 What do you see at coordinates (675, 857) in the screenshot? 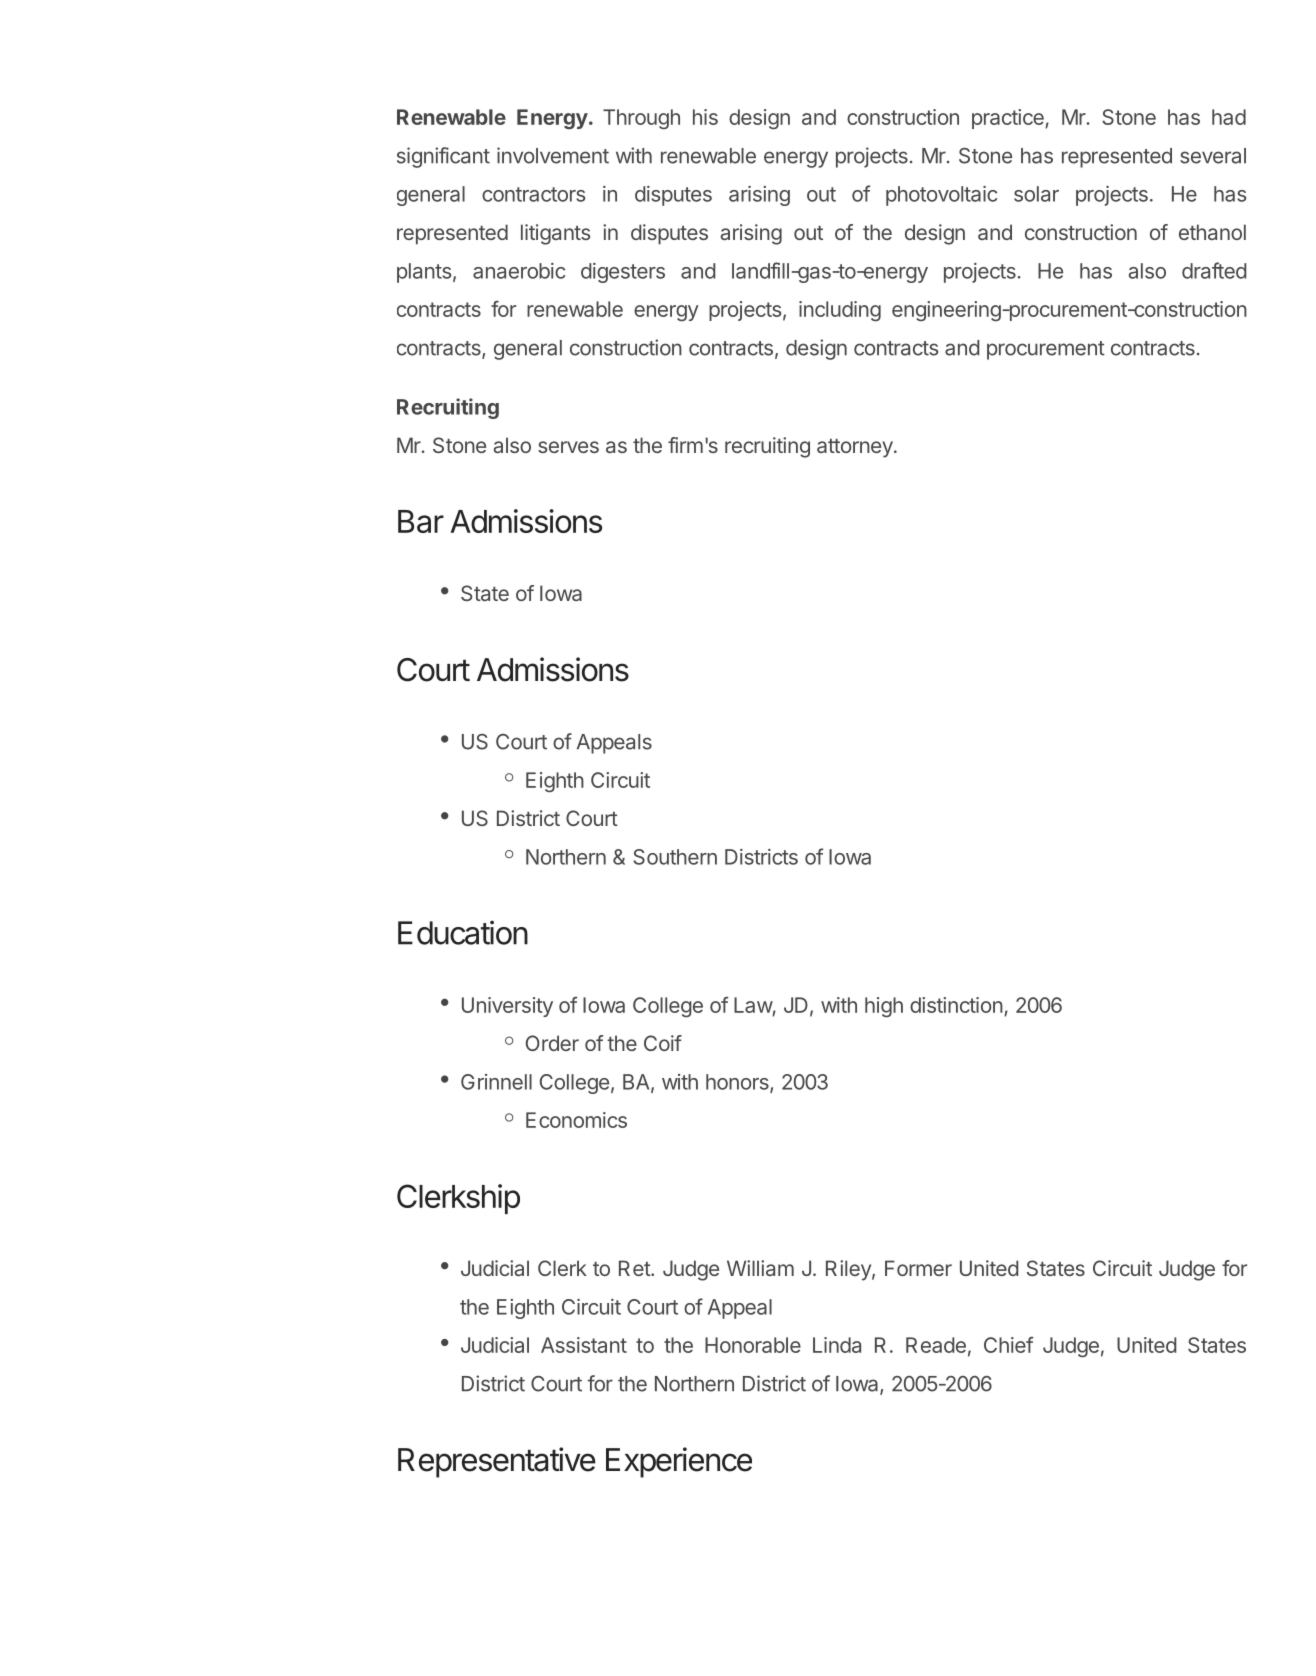
I see `Southern` at bounding box center [675, 857].
